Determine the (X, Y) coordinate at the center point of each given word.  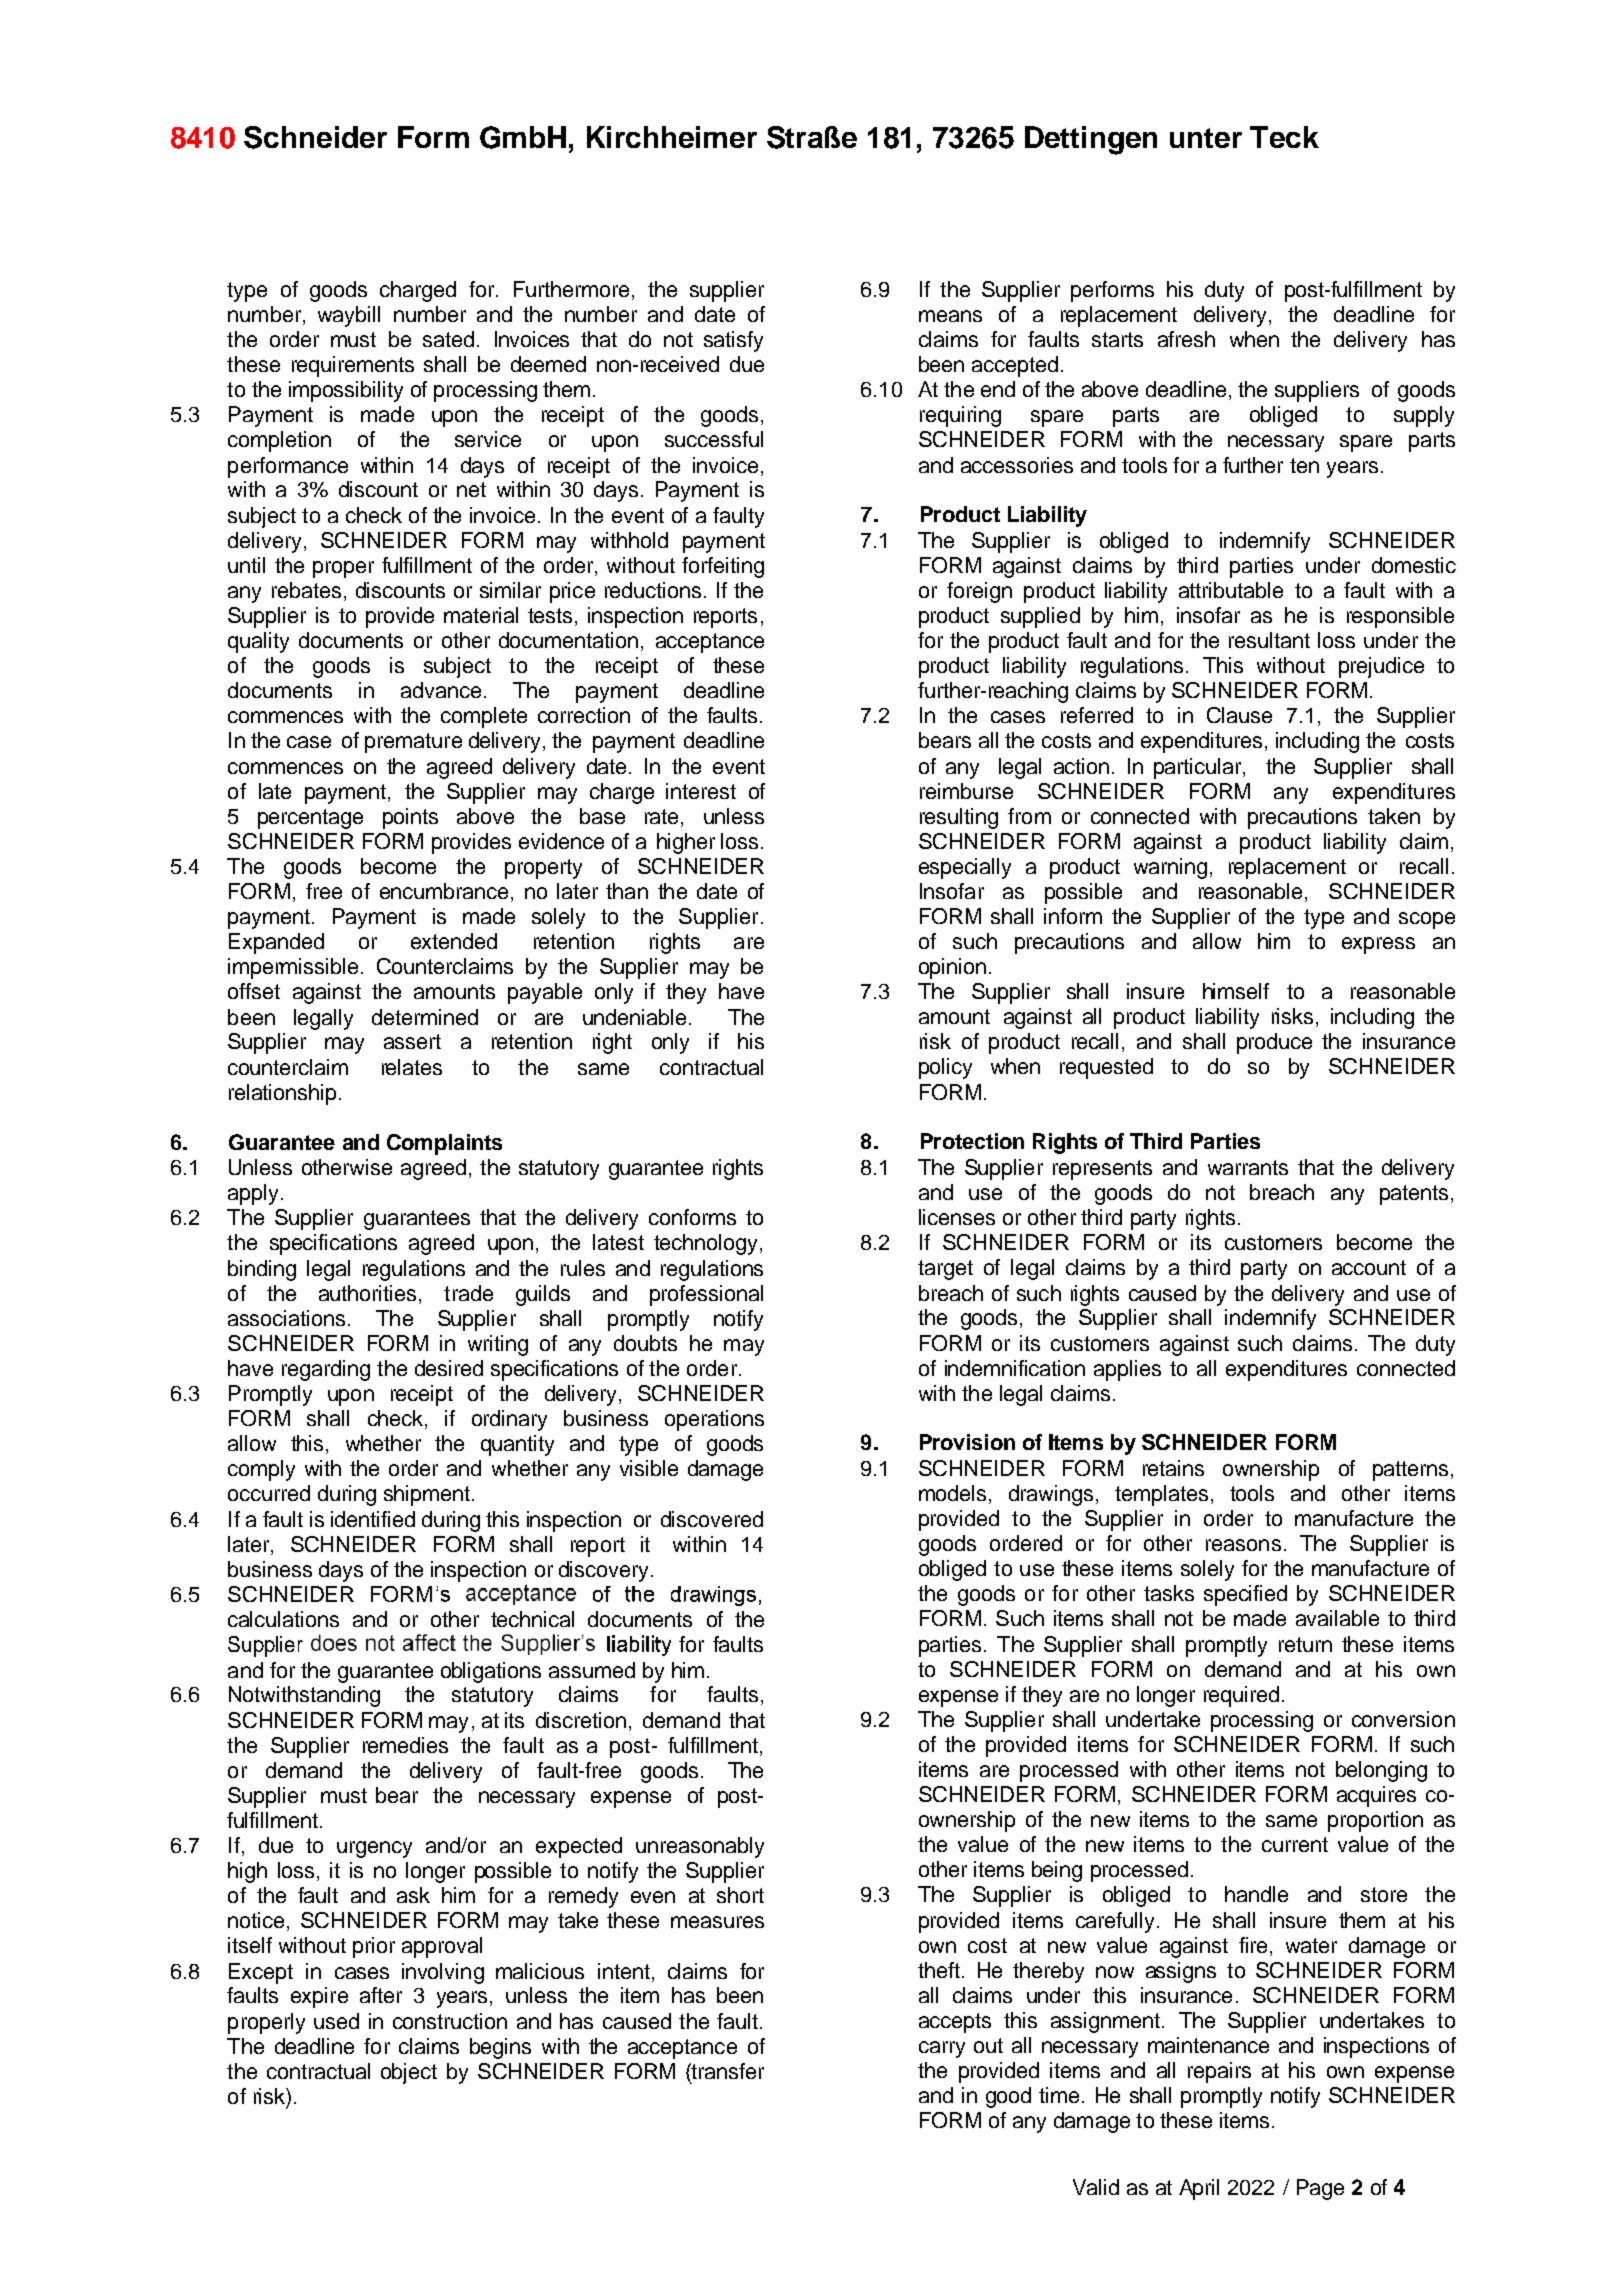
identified (373, 1519)
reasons (1243, 1545)
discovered (712, 1519)
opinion (952, 968)
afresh (1186, 339)
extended (454, 941)
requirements (353, 366)
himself (1236, 991)
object (409, 2073)
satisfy (733, 341)
